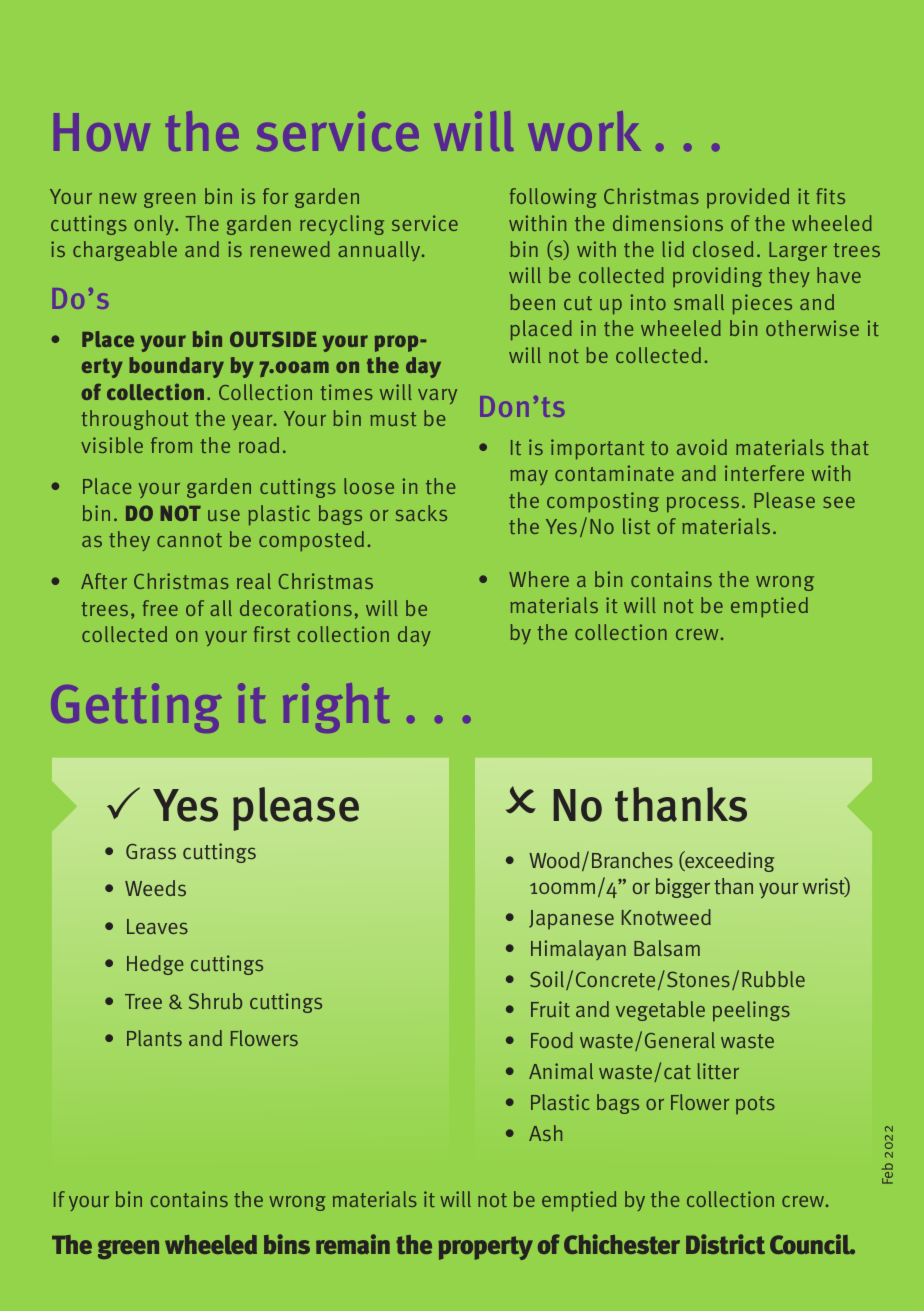  I want to click on list, so click(636, 526).
